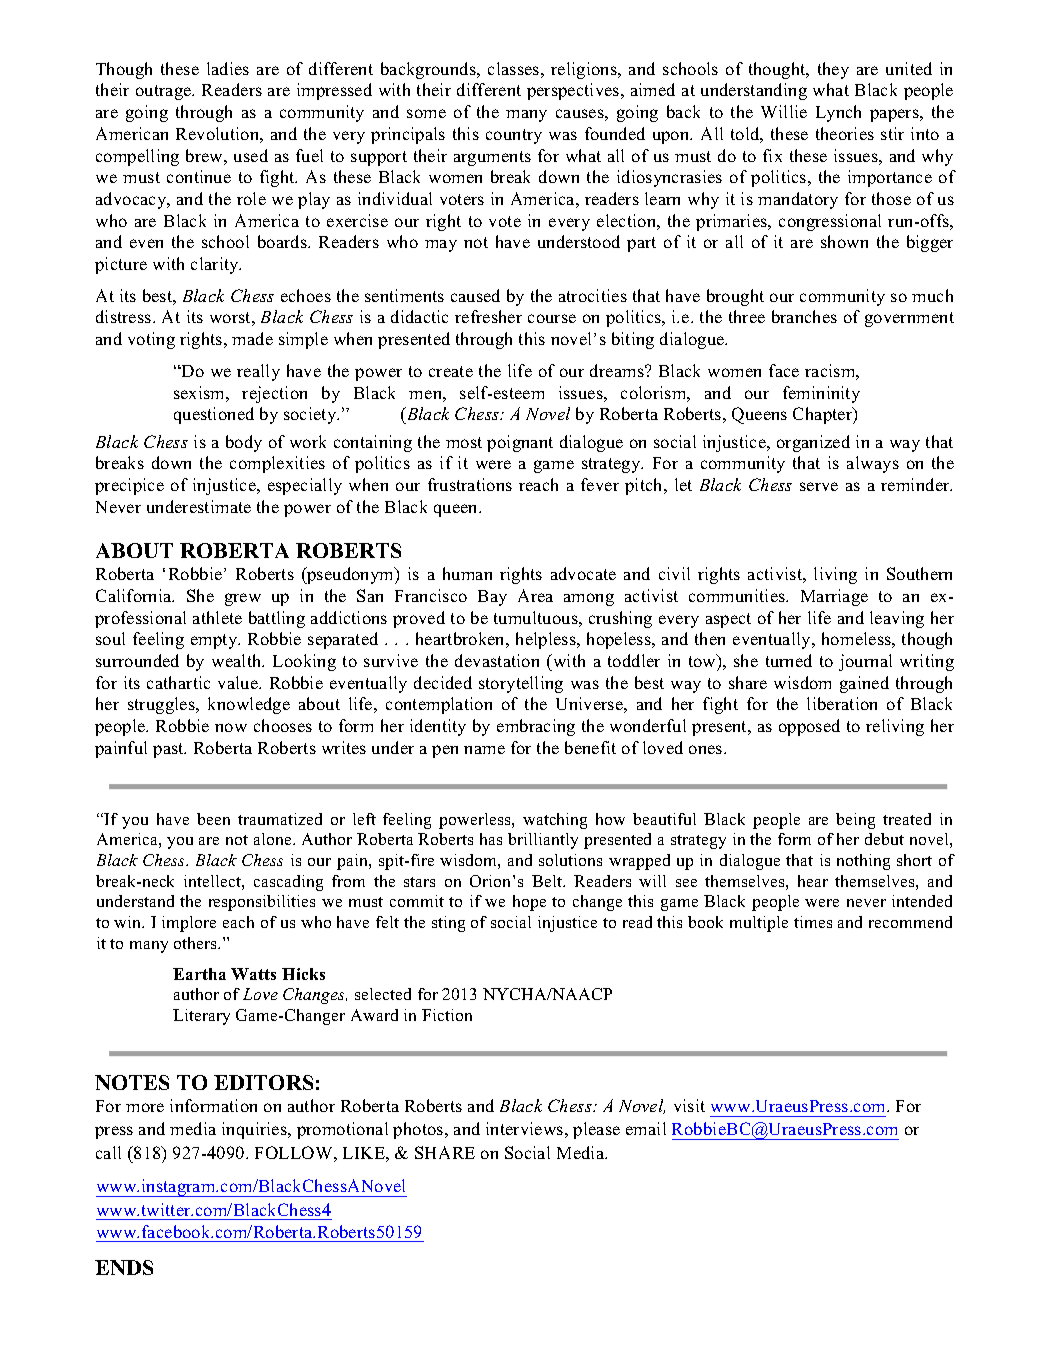  Describe the element at coordinates (865, 662) in the screenshot. I see `journal` at that location.
